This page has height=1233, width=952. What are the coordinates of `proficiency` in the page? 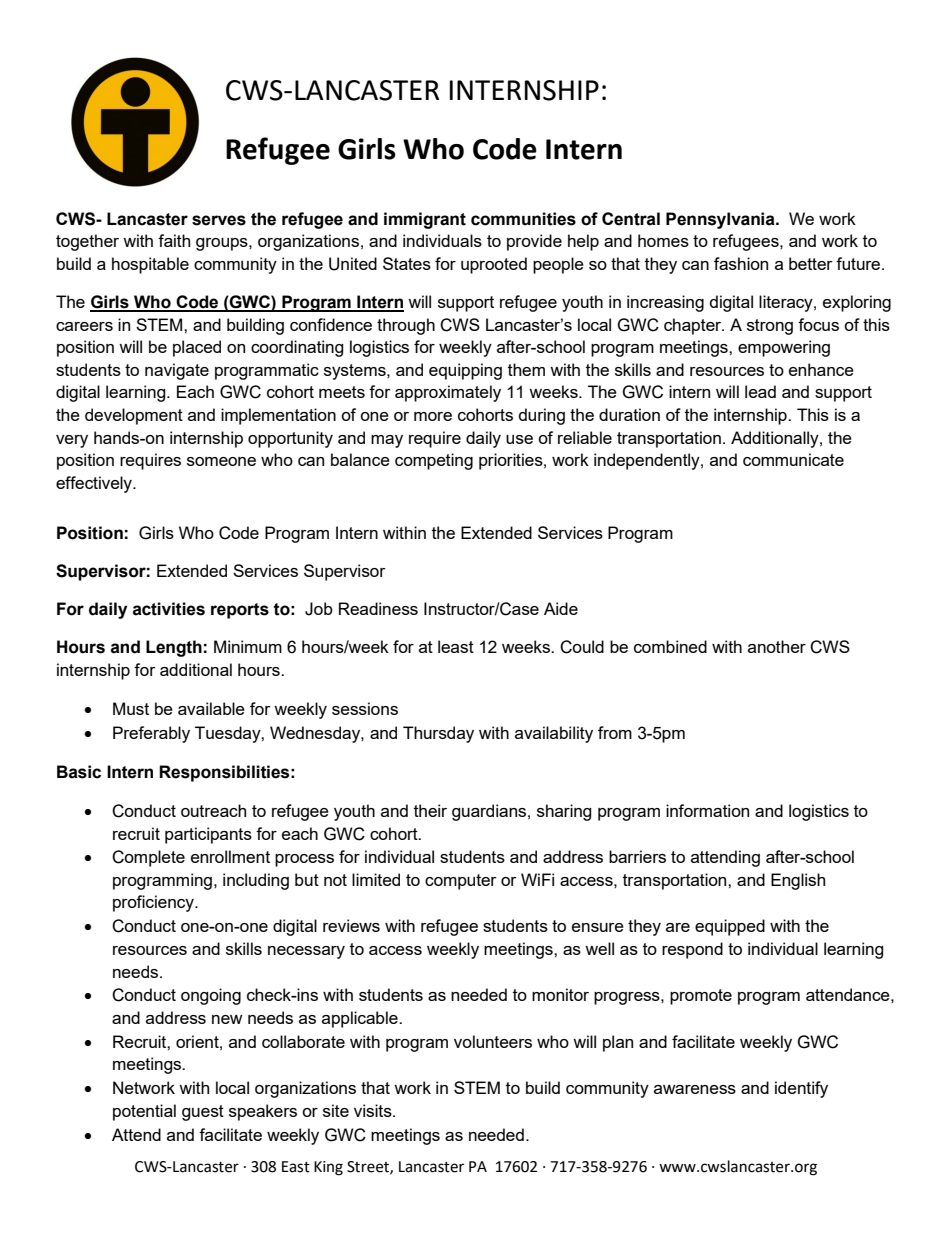 It's located at (154, 903).
